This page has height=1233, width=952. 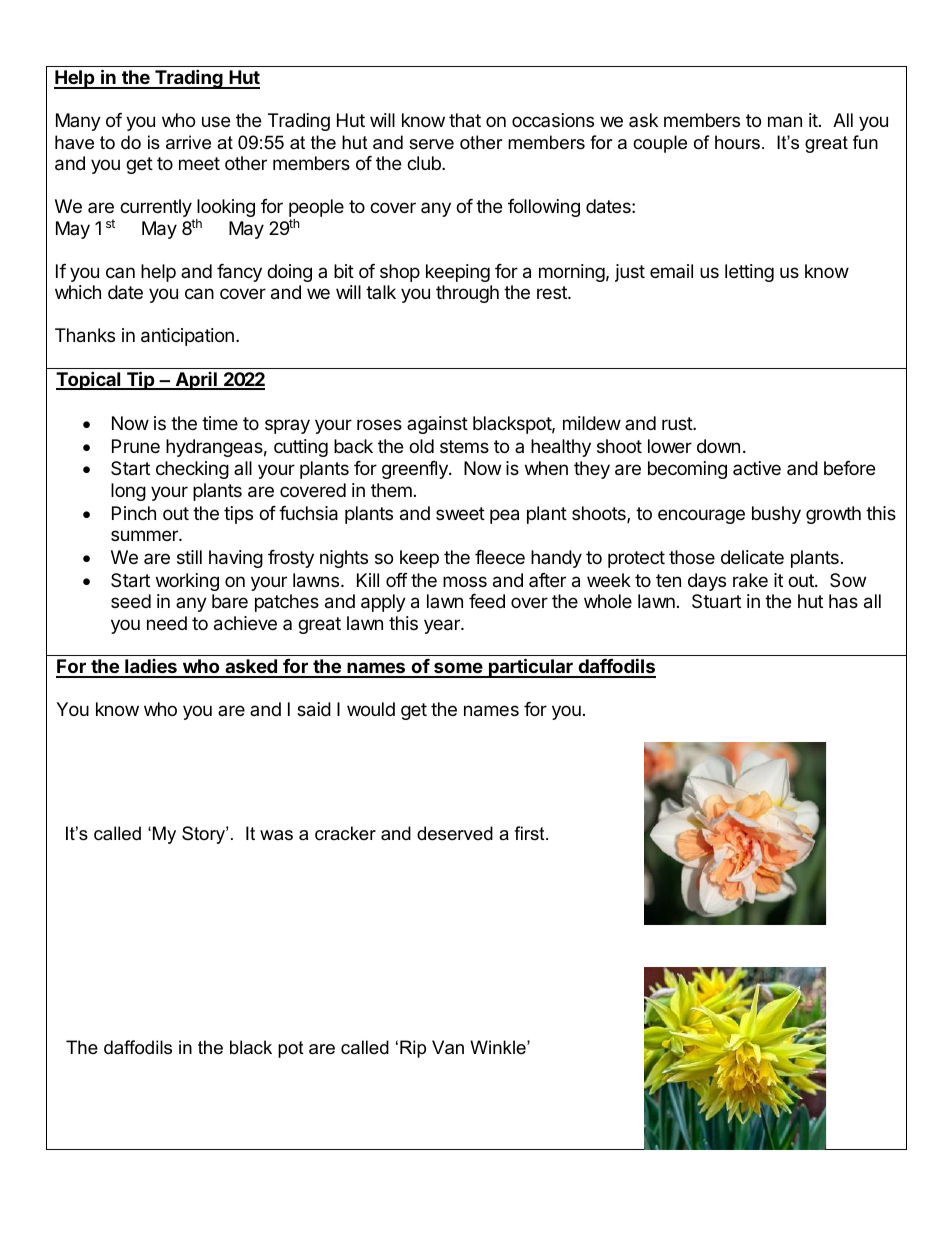 I want to click on arrive, so click(x=188, y=142).
